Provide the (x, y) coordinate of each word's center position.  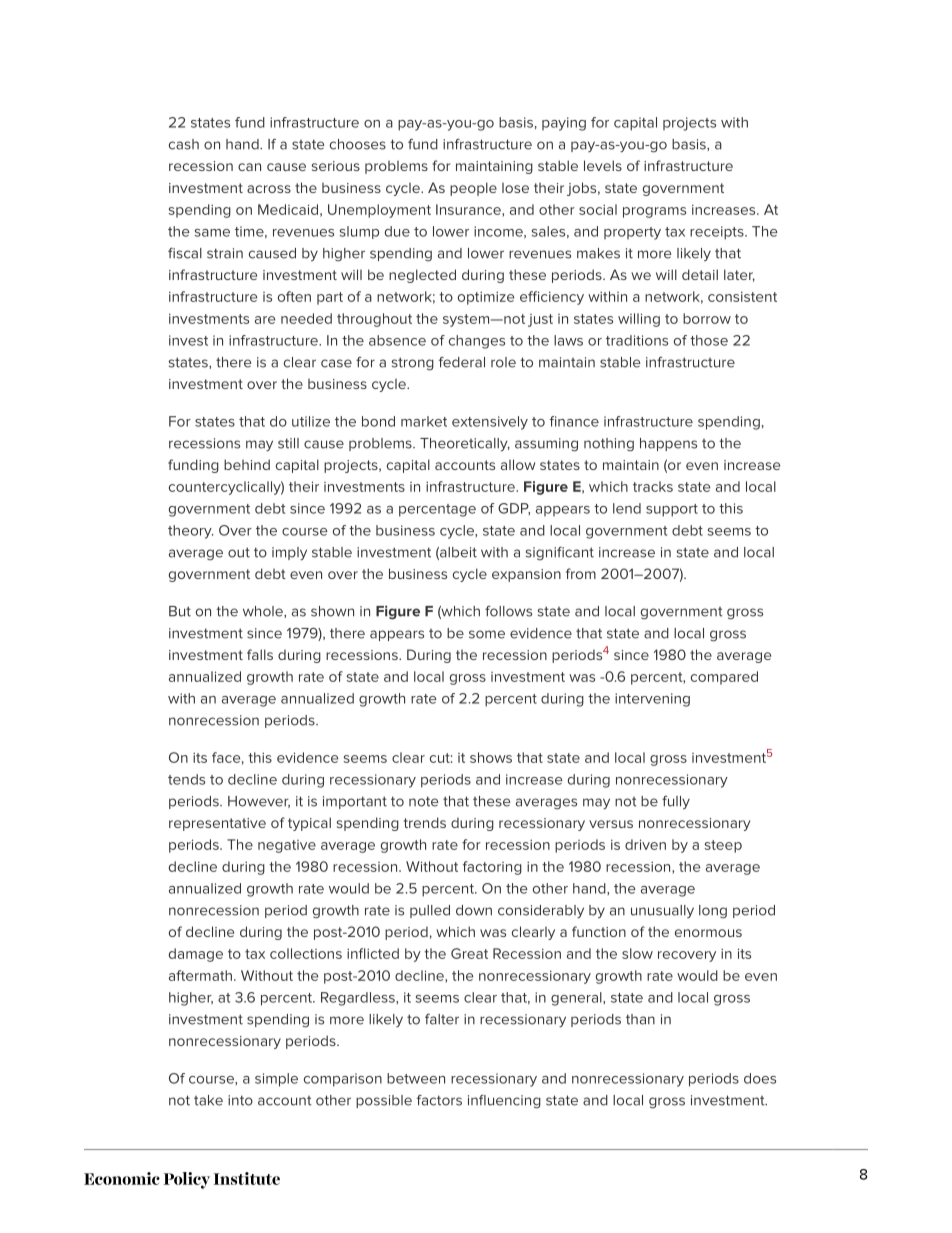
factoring (492, 868)
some (487, 634)
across (269, 189)
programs (654, 212)
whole (264, 612)
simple (276, 1080)
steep (723, 846)
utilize (311, 421)
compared (724, 678)
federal (462, 362)
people (473, 189)
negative (287, 846)
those (709, 340)
